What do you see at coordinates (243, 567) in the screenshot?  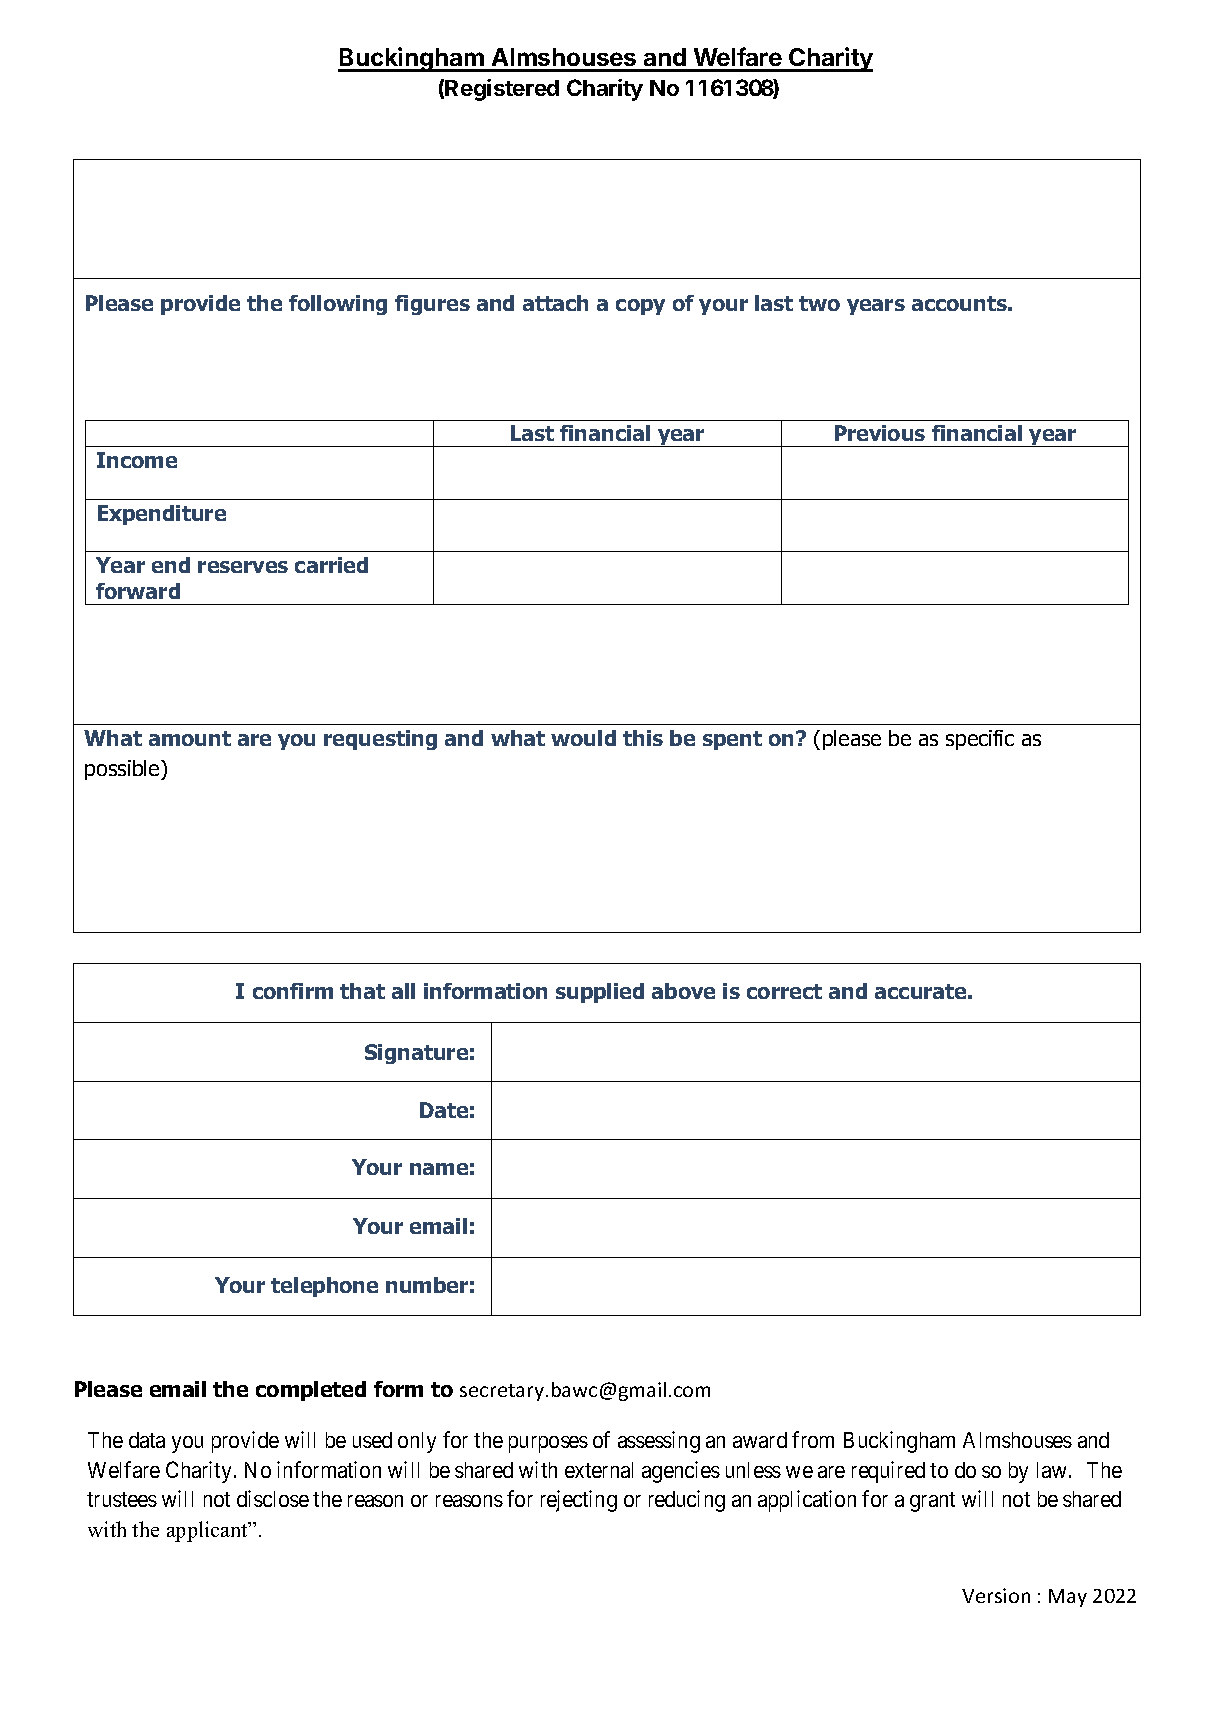 I see `reserves` at bounding box center [243, 567].
